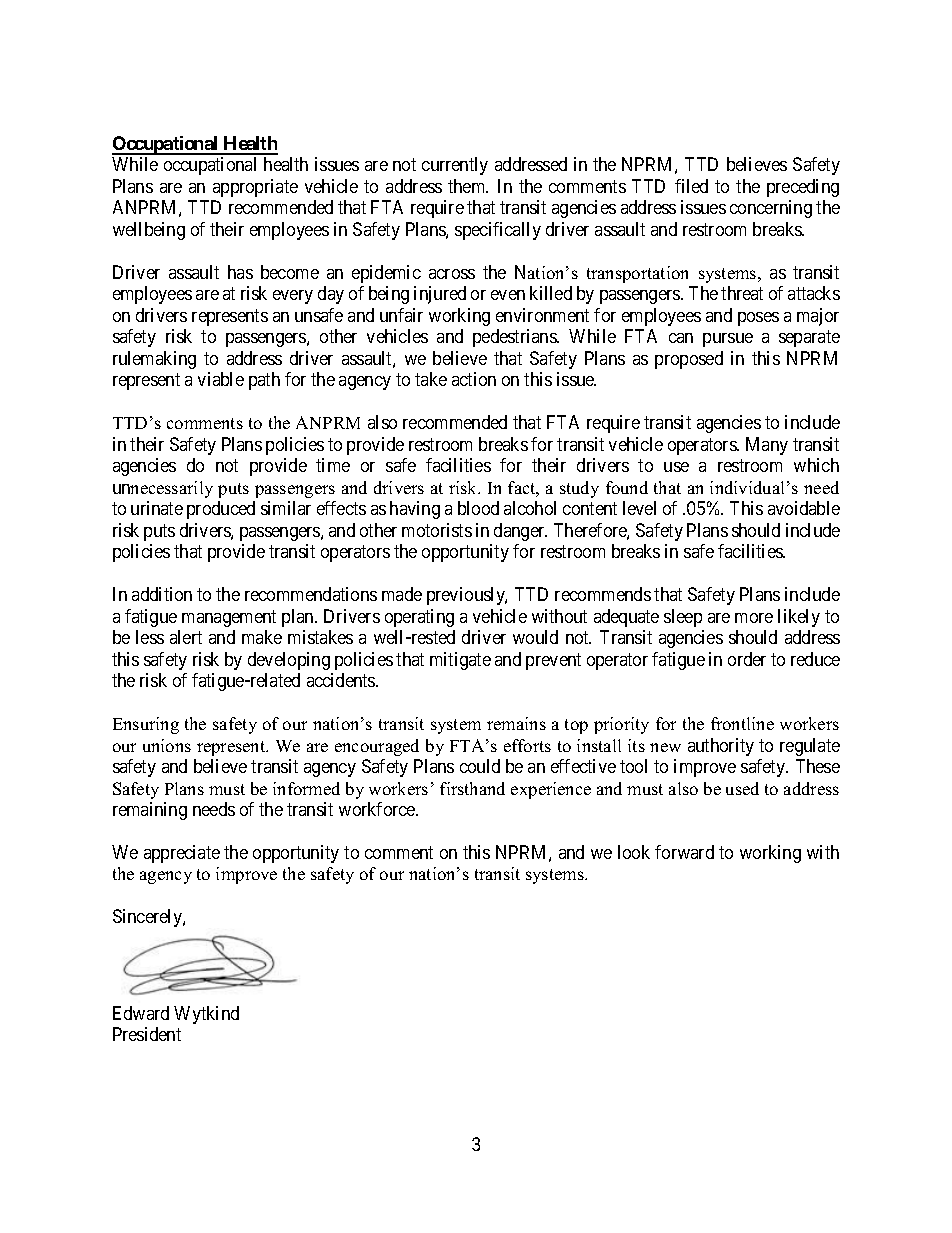 The width and height of the image is (952, 1233). What do you see at coordinates (141, 1013) in the image?
I see `Edward` at bounding box center [141, 1013].
